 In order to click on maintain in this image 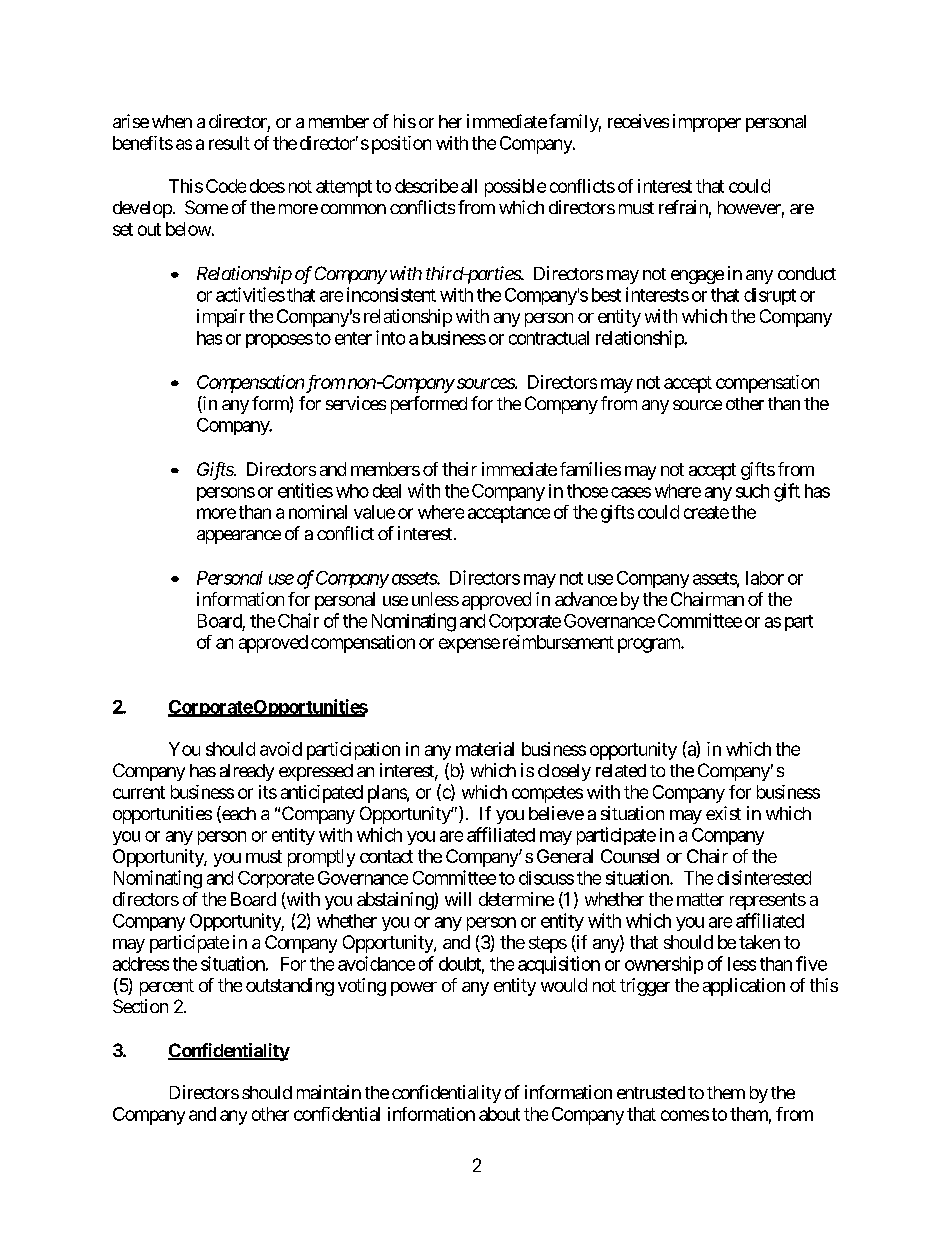, I will do `click(329, 1092)`.
